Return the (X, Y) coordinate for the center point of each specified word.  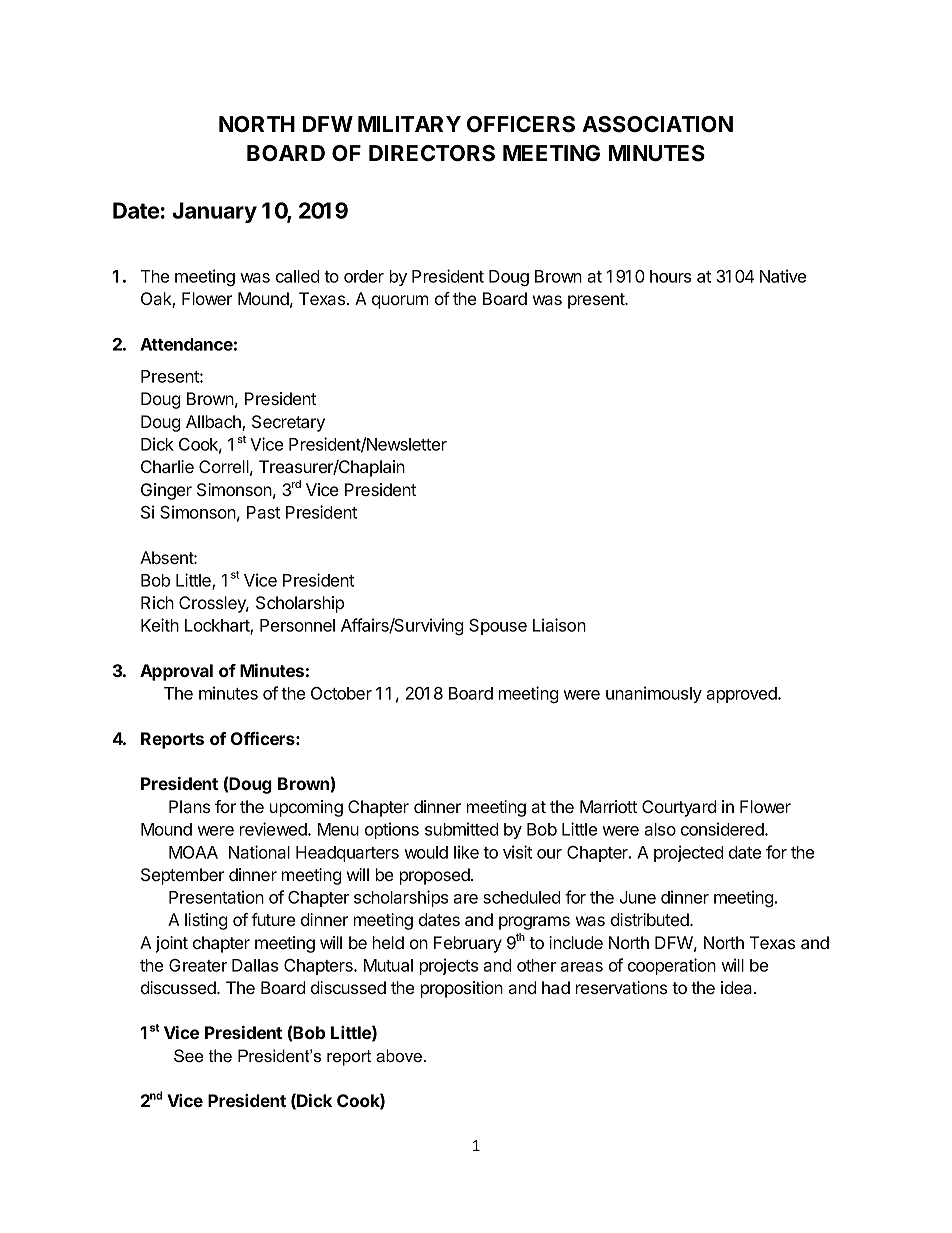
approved (742, 695)
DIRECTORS (432, 153)
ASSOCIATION (657, 124)
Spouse (498, 627)
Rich (157, 602)
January (214, 212)
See (188, 1055)
